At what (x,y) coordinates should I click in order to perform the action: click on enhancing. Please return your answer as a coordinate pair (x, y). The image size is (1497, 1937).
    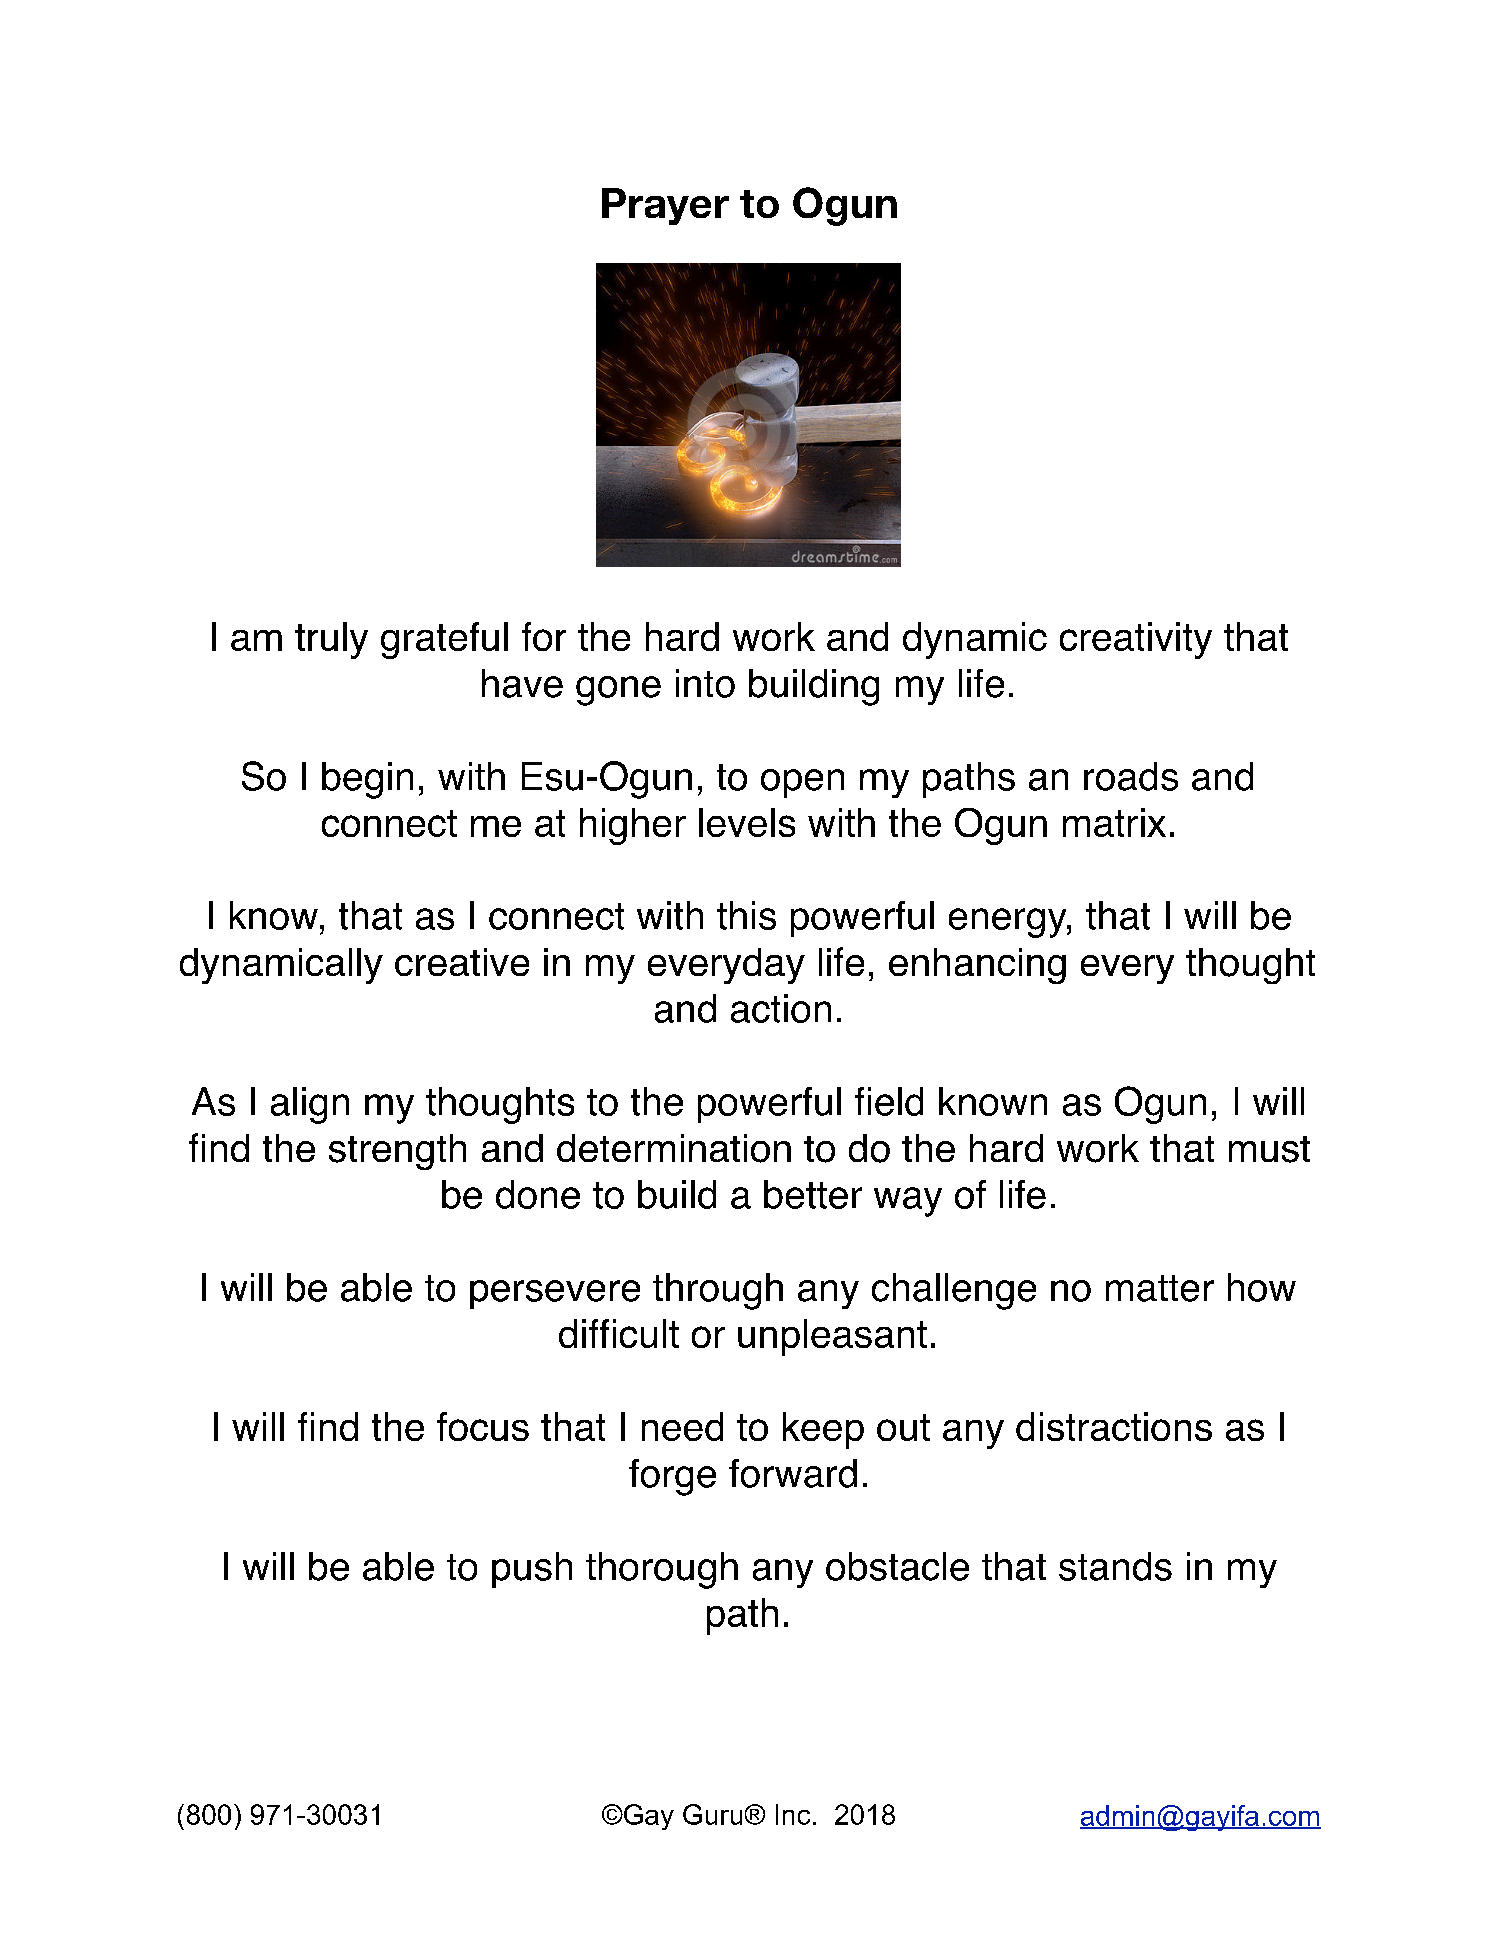
    Looking at the image, I should click on (977, 966).
